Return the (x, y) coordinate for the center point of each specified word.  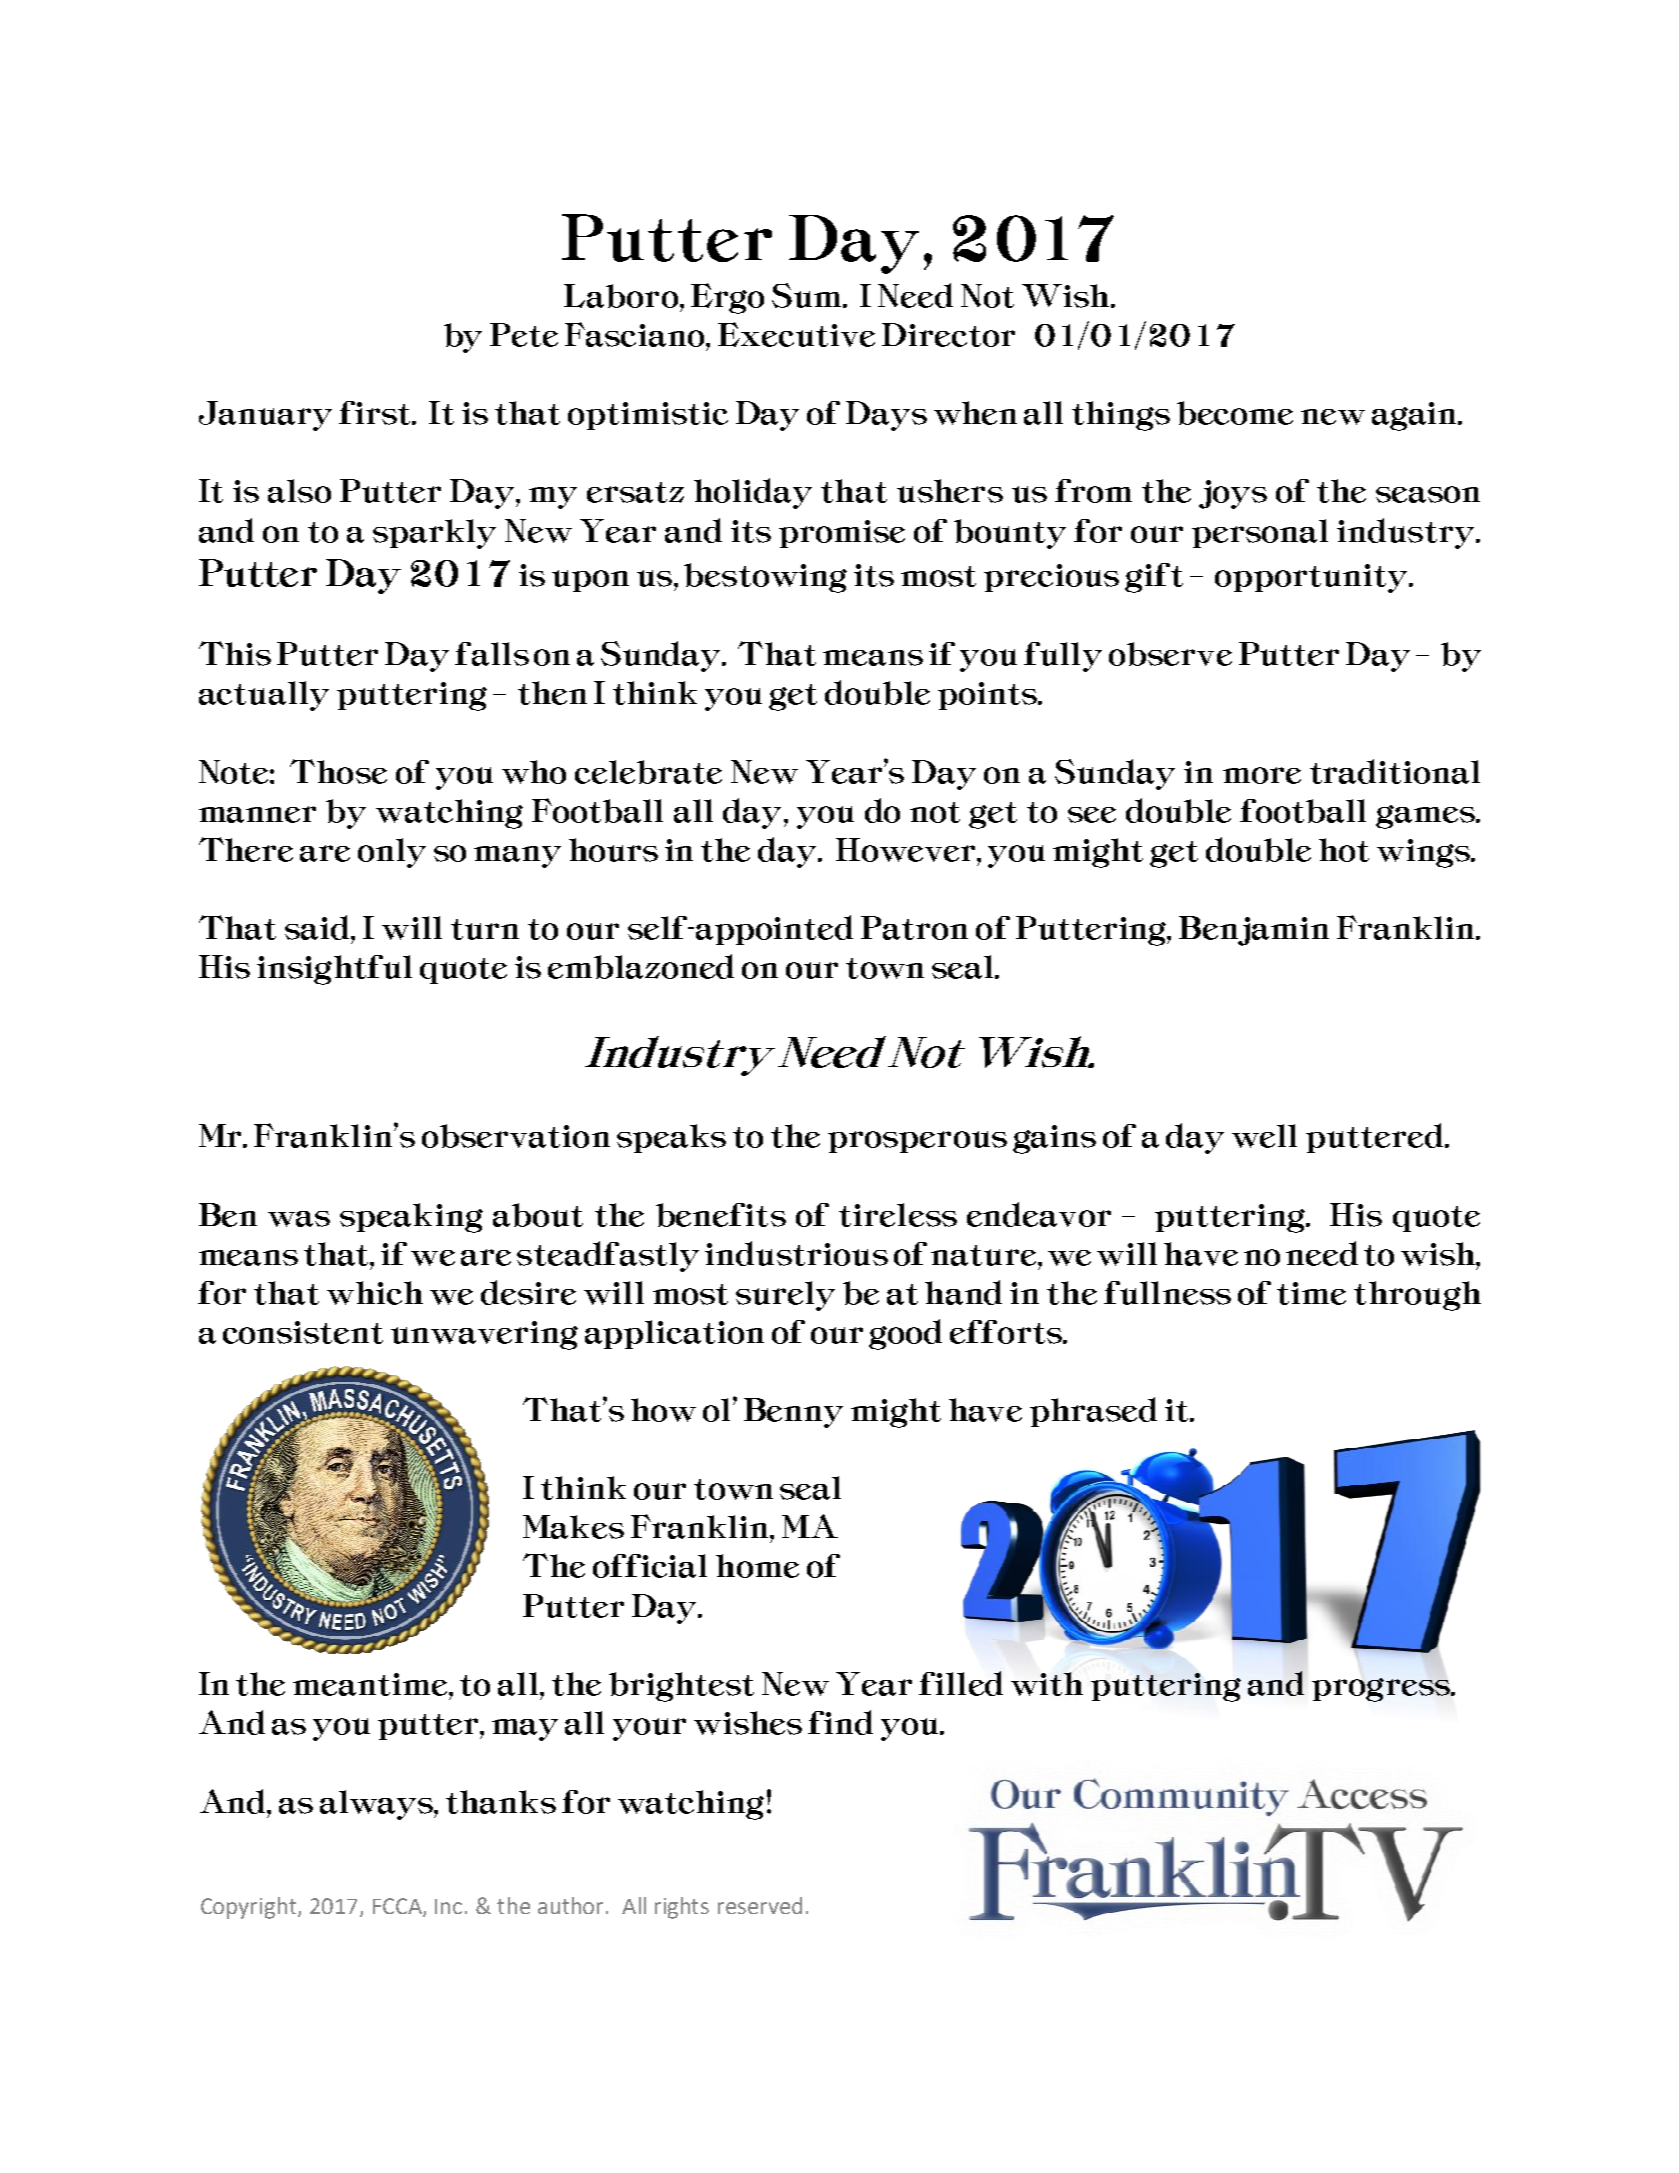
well (1264, 1136)
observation (516, 1136)
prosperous (917, 1142)
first (376, 413)
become (1235, 413)
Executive (796, 334)
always (377, 1805)
